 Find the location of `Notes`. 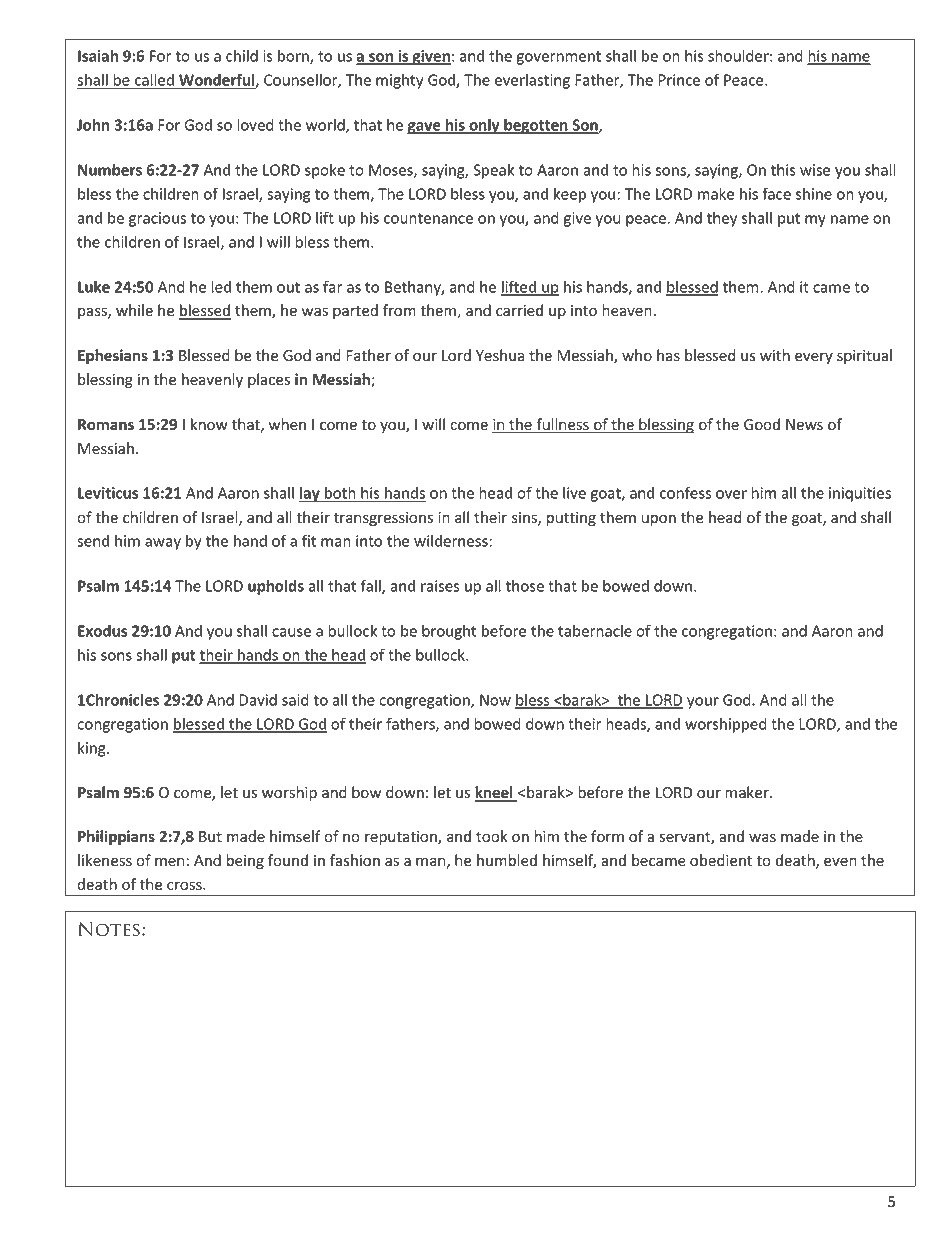

Notes is located at coordinates (109, 929).
